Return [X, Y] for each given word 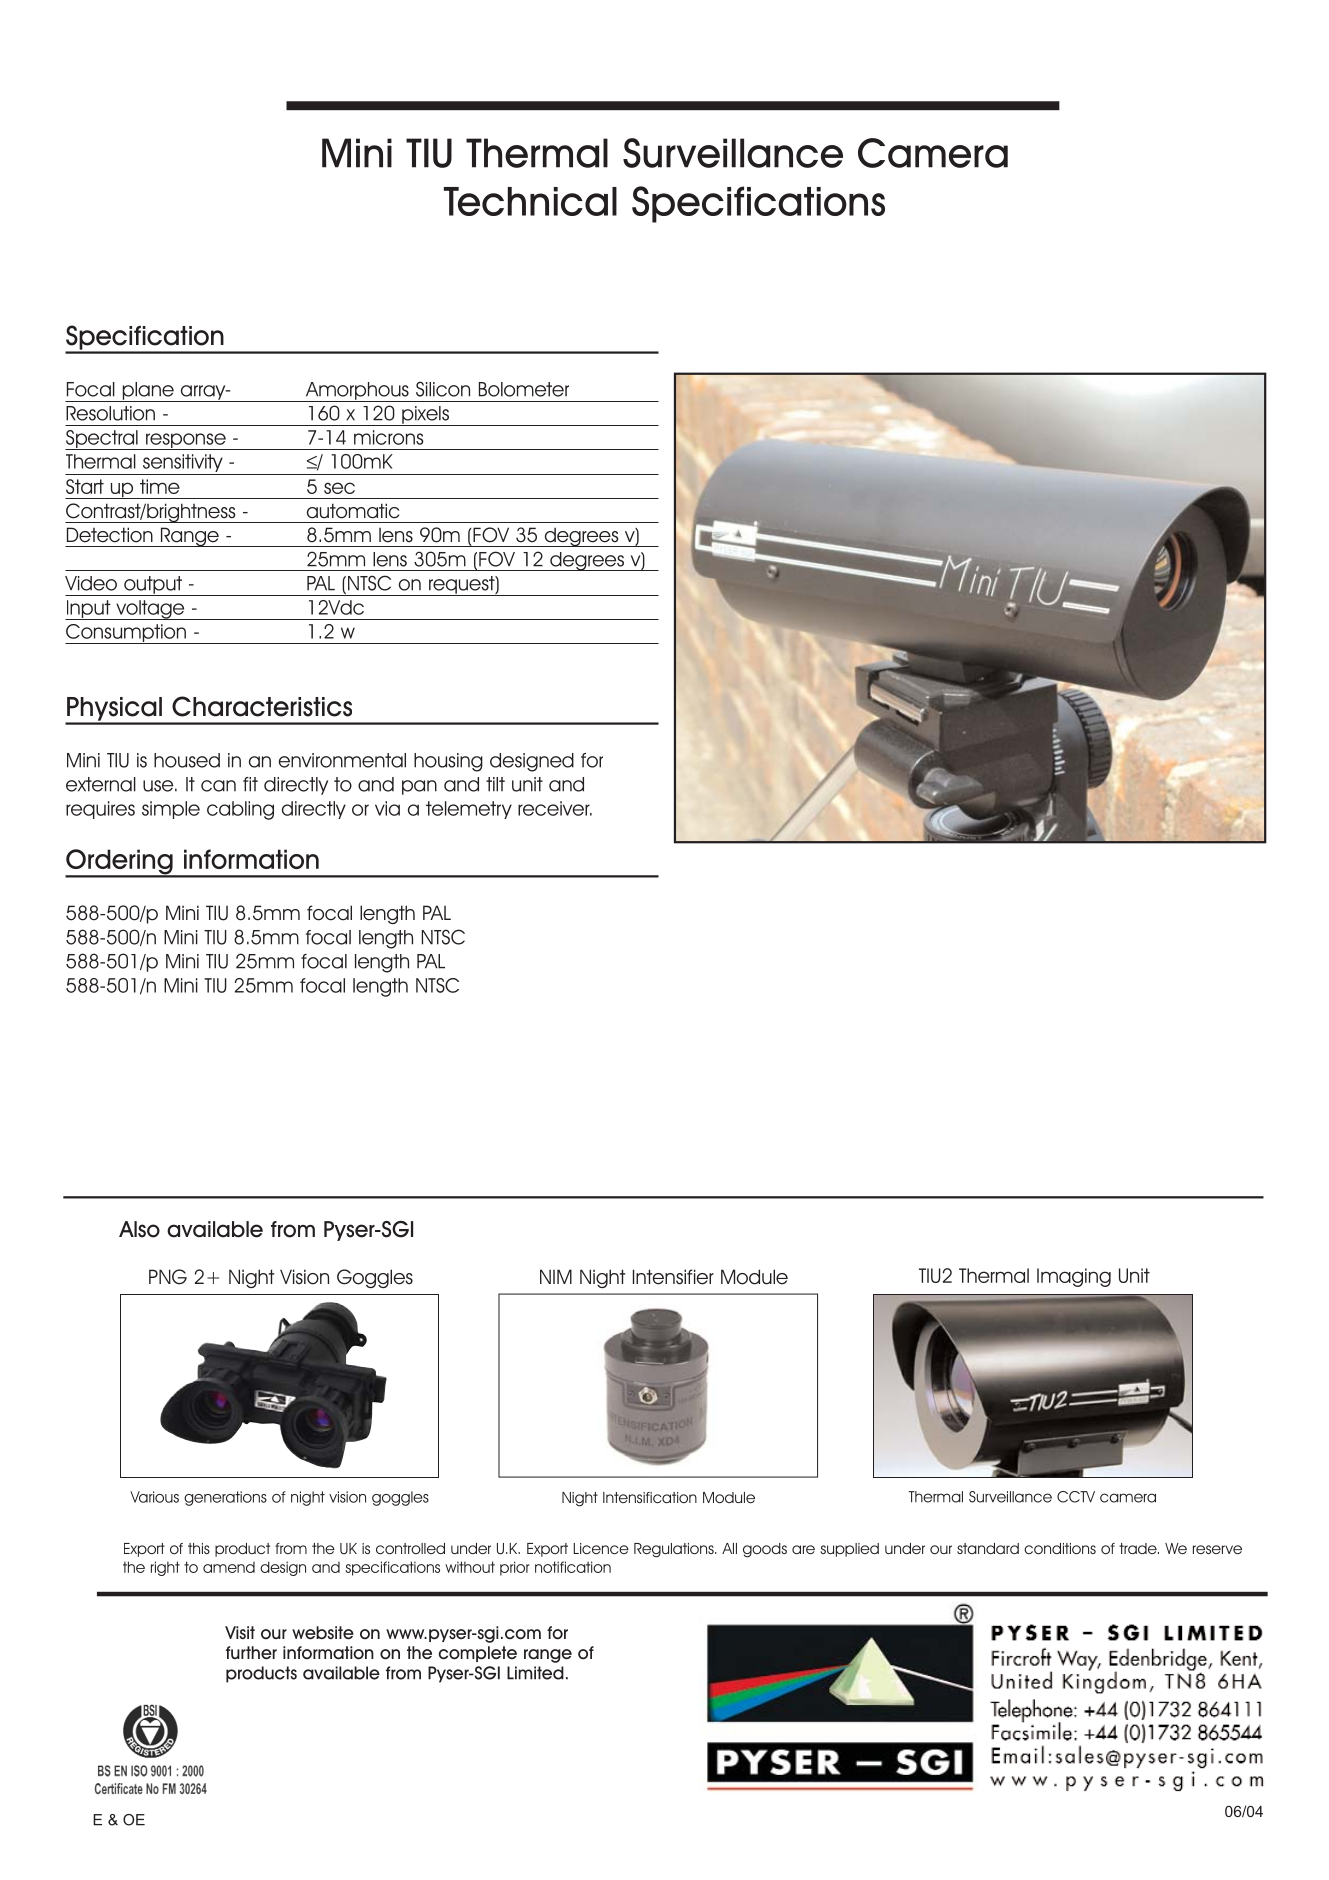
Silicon [443, 389]
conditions [1060, 1548]
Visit [240, 1632]
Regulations [675, 1550]
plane [148, 392]
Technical [530, 201]
